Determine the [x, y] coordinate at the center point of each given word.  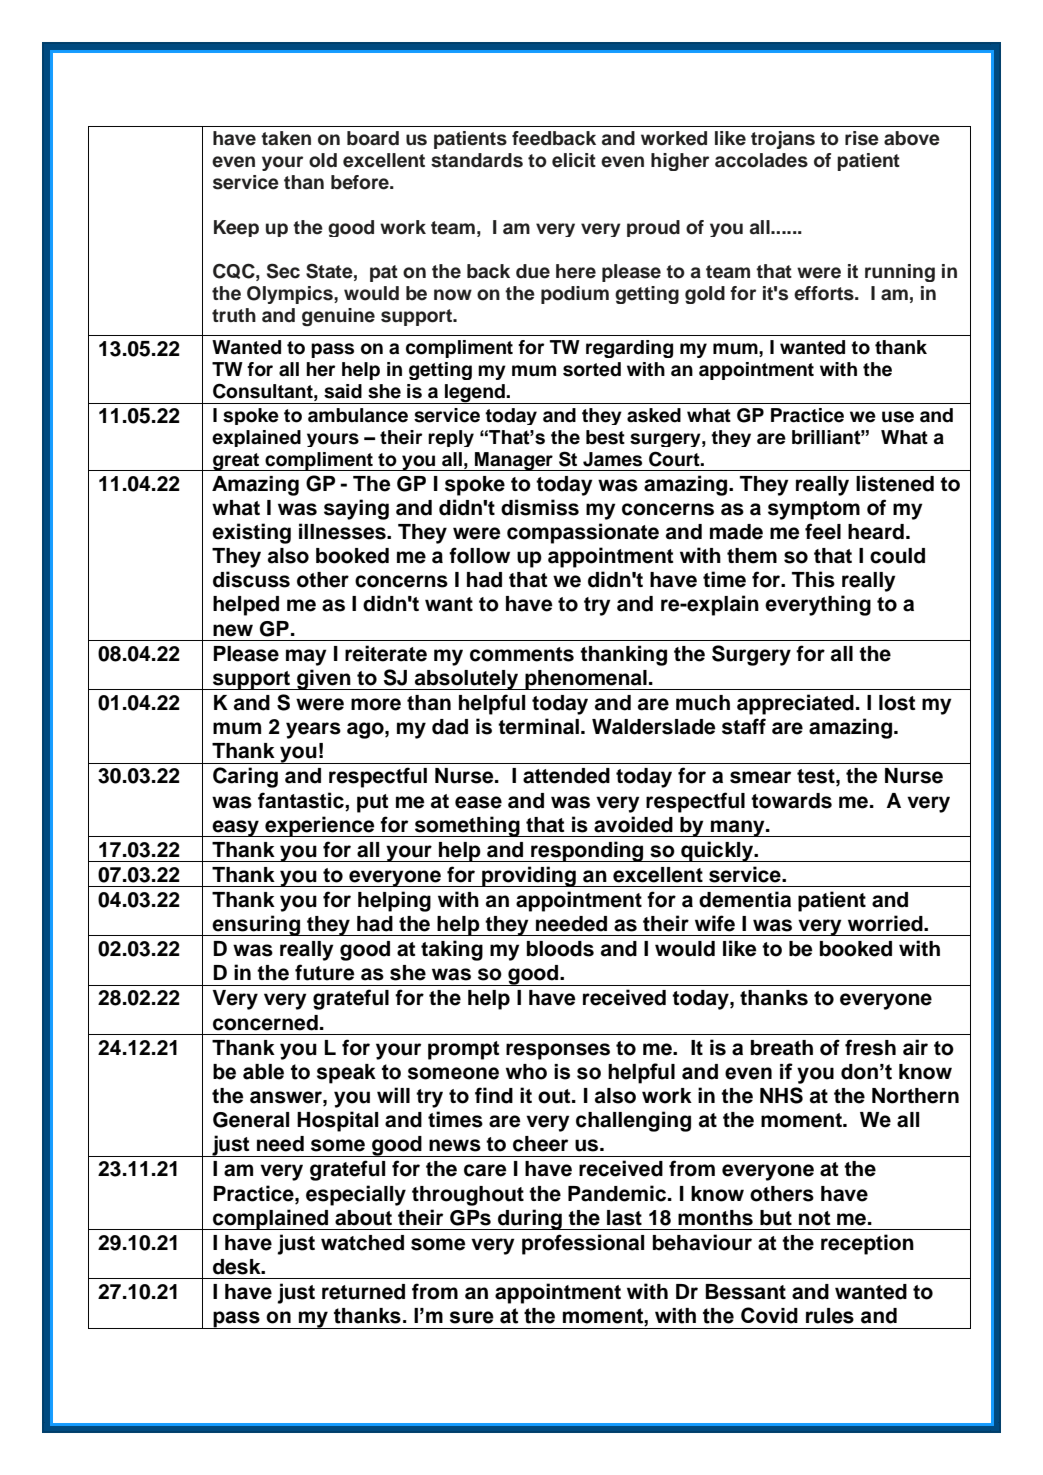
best [605, 437]
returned [363, 1292]
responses [558, 1051]
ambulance [358, 415]
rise [862, 138]
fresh [870, 1047]
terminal [538, 726]
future [325, 972]
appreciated [795, 704]
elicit [574, 160]
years [313, 730]
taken [286, 138]
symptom [814, 510]
